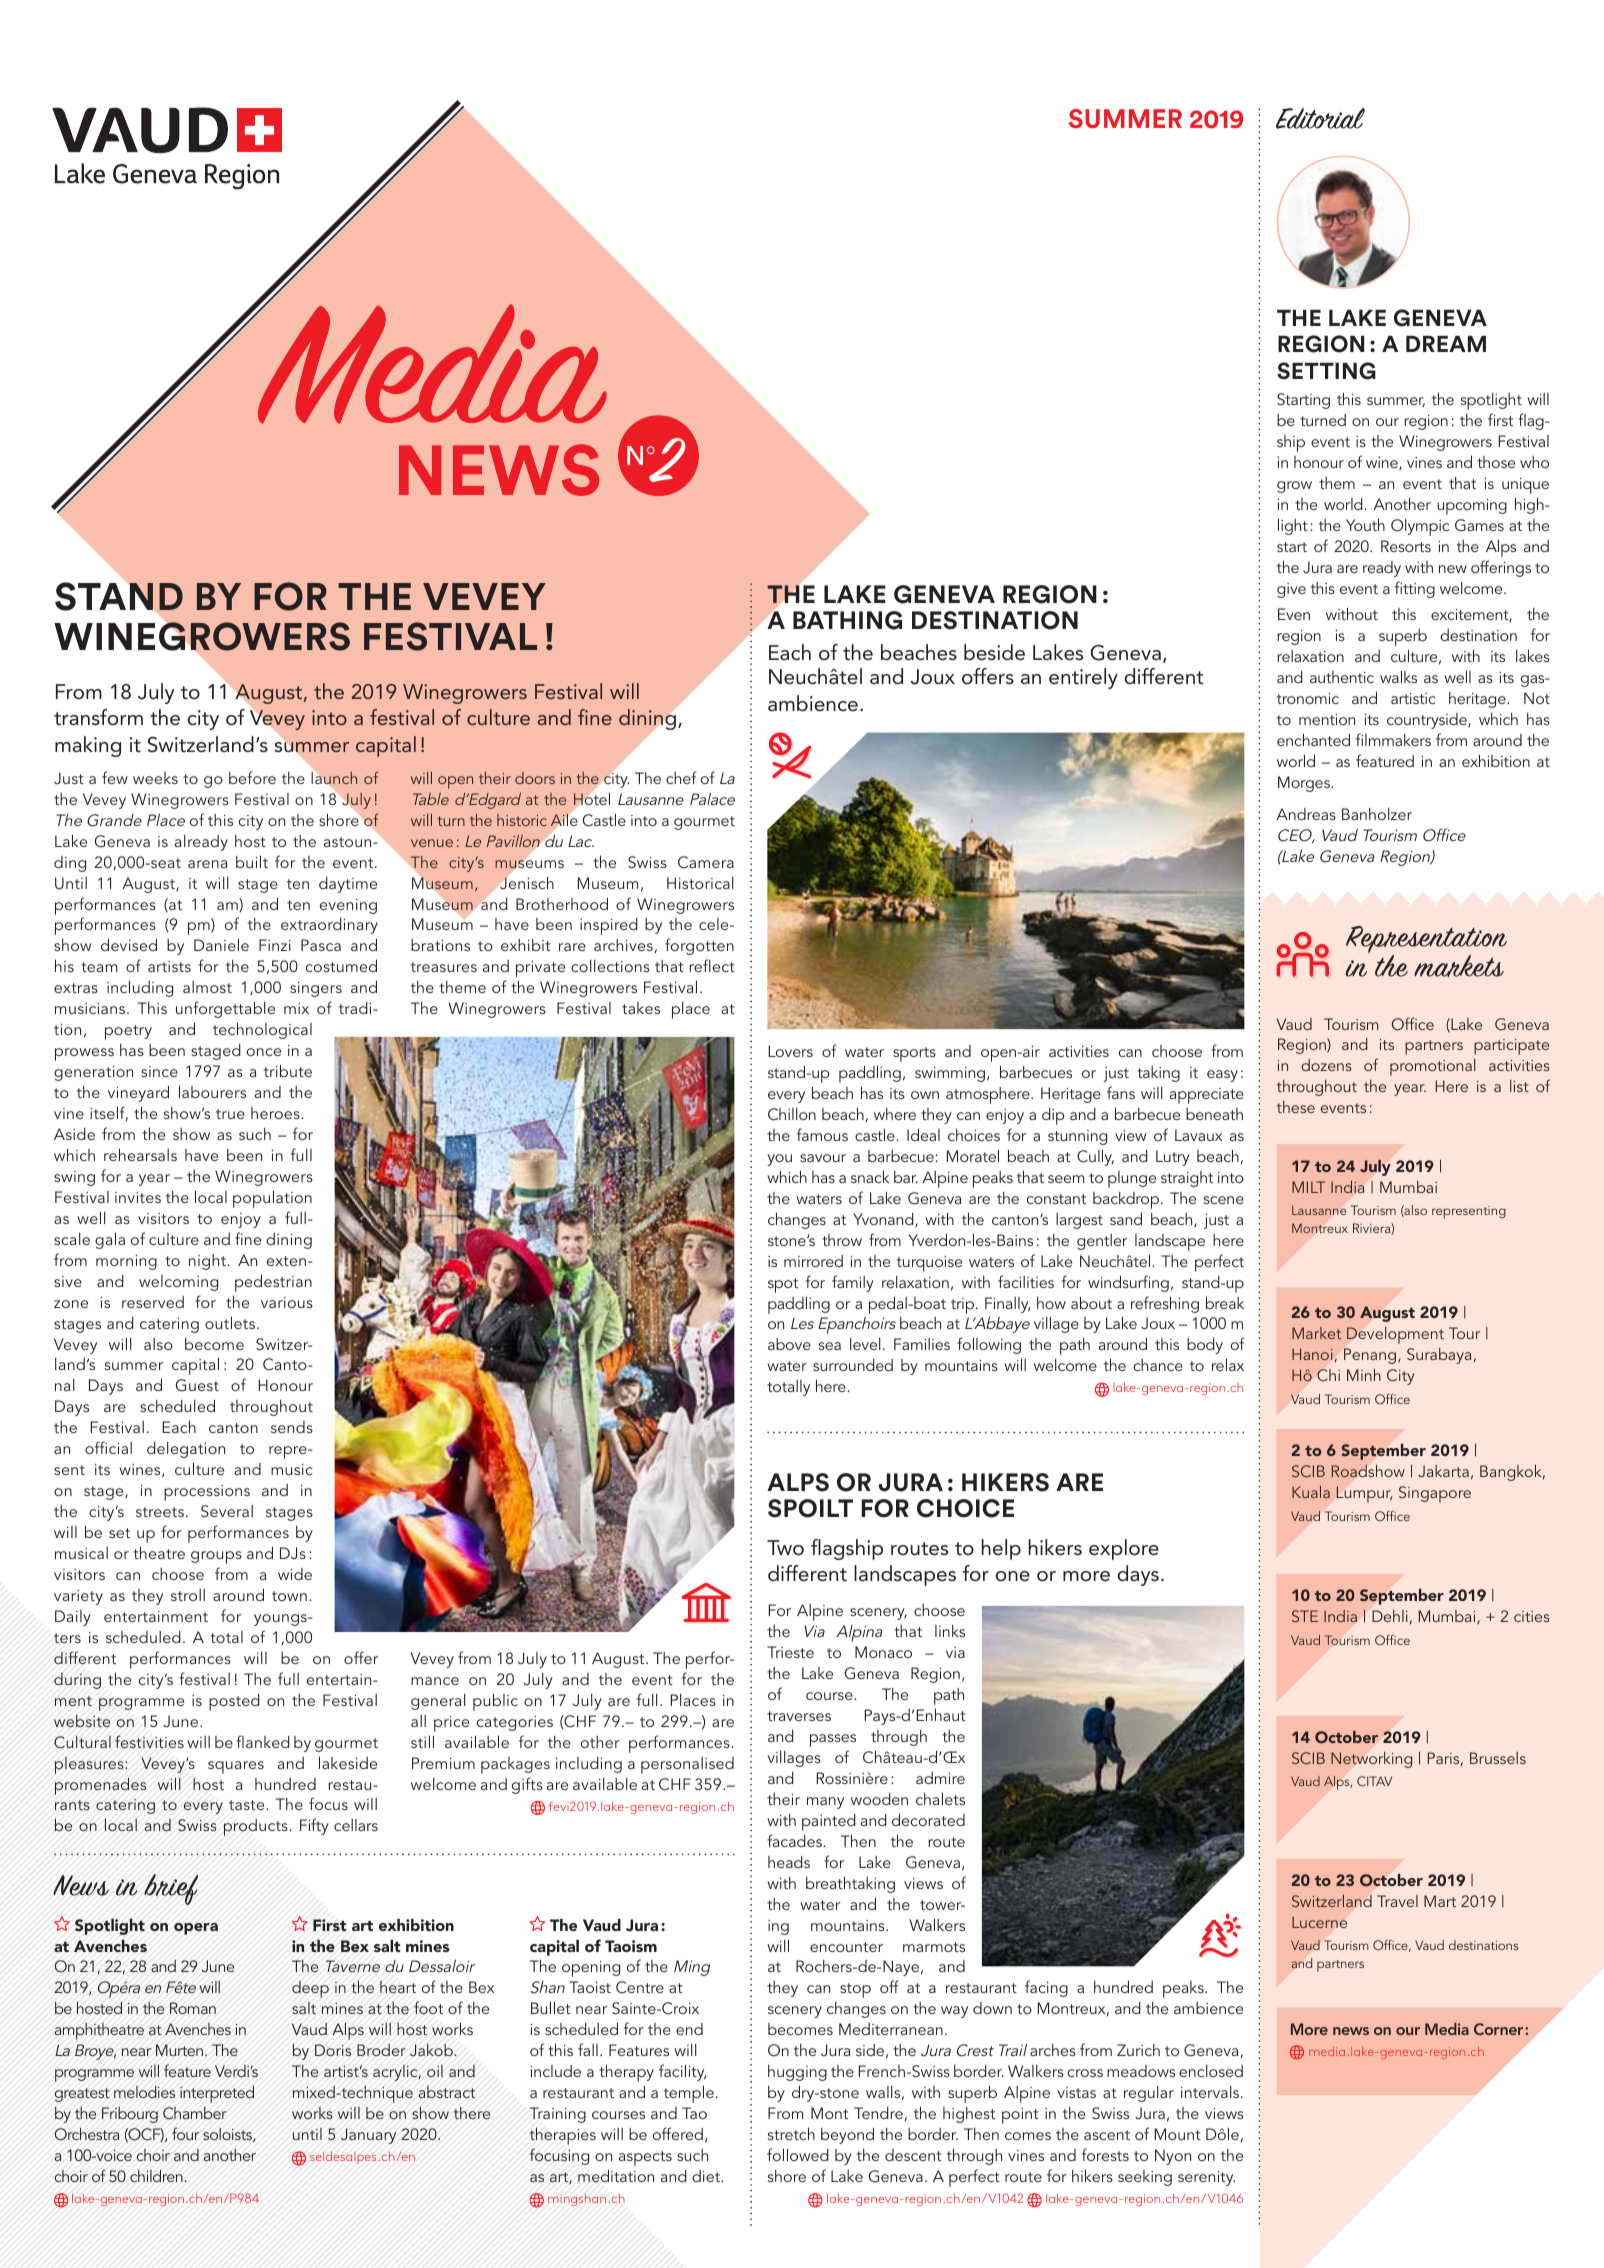 The width and height of the screenshot is (1604, 2268). Describe the element at coordinates (1320, 118) in the screenshot. I see `Editorial` at that location.
